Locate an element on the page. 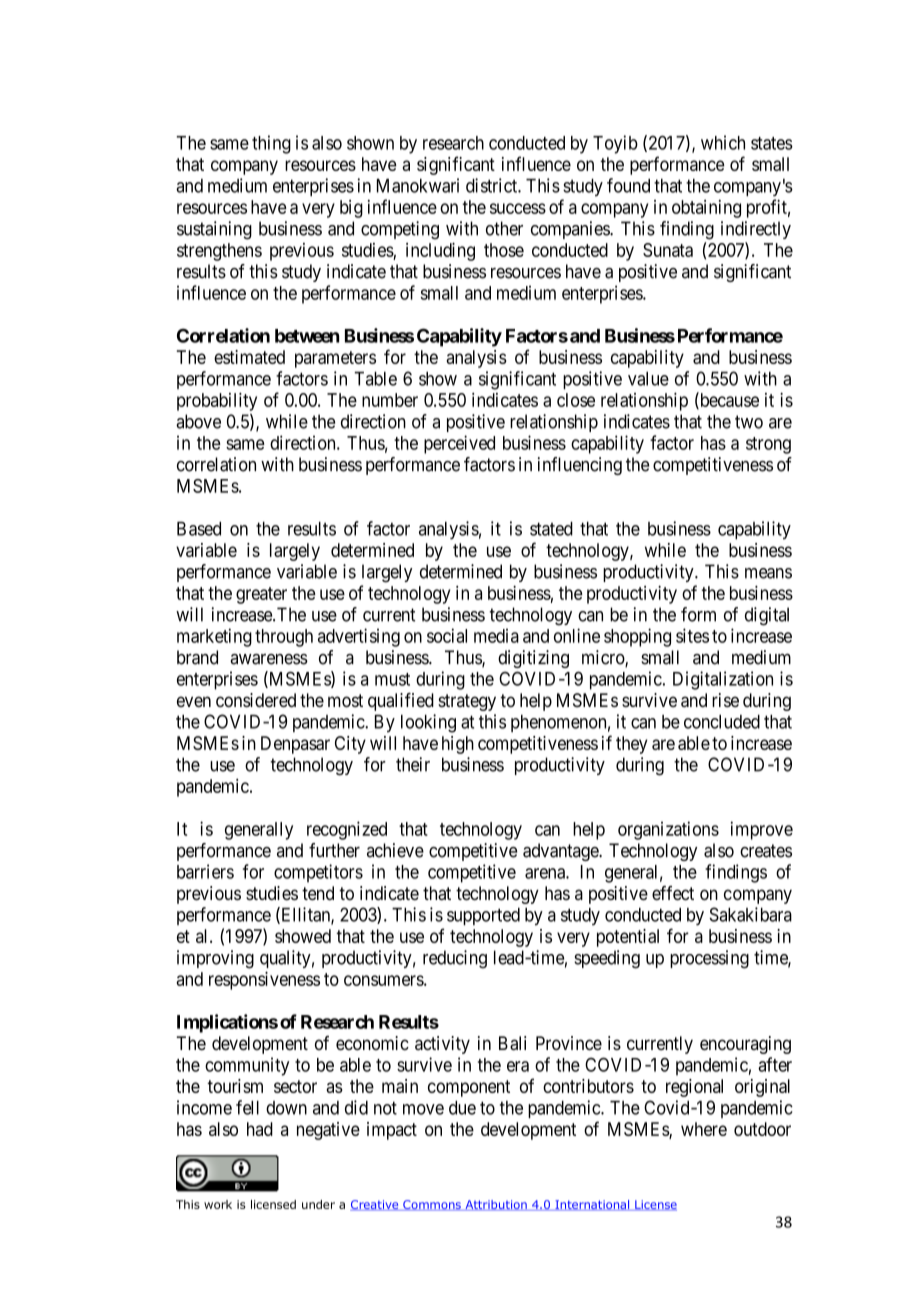  success is located at coordinates (518, 208).
